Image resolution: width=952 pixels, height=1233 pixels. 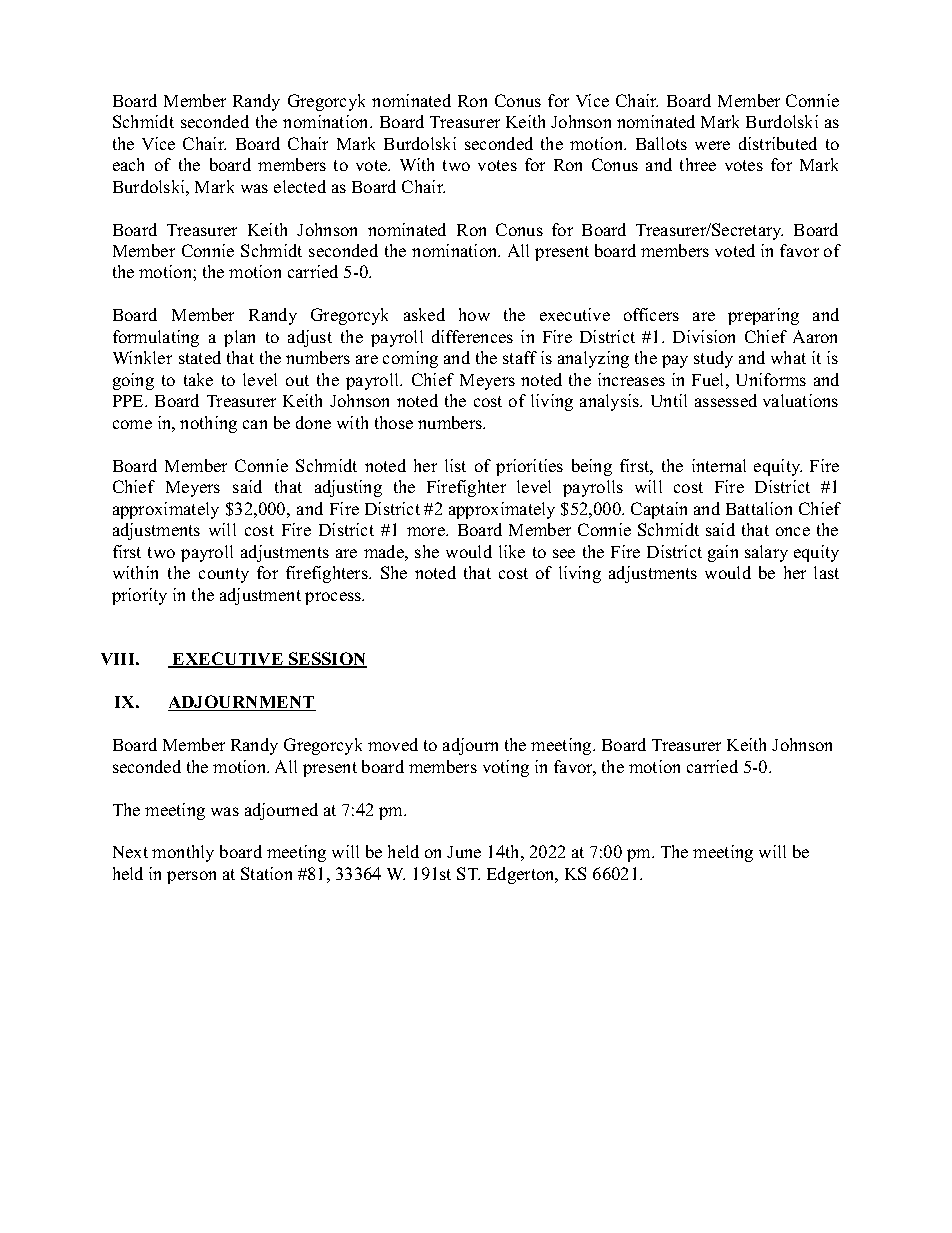 What do you see at coordinates (300, 186) in the document?
I see `elected` at bounding box center [300, 186].
